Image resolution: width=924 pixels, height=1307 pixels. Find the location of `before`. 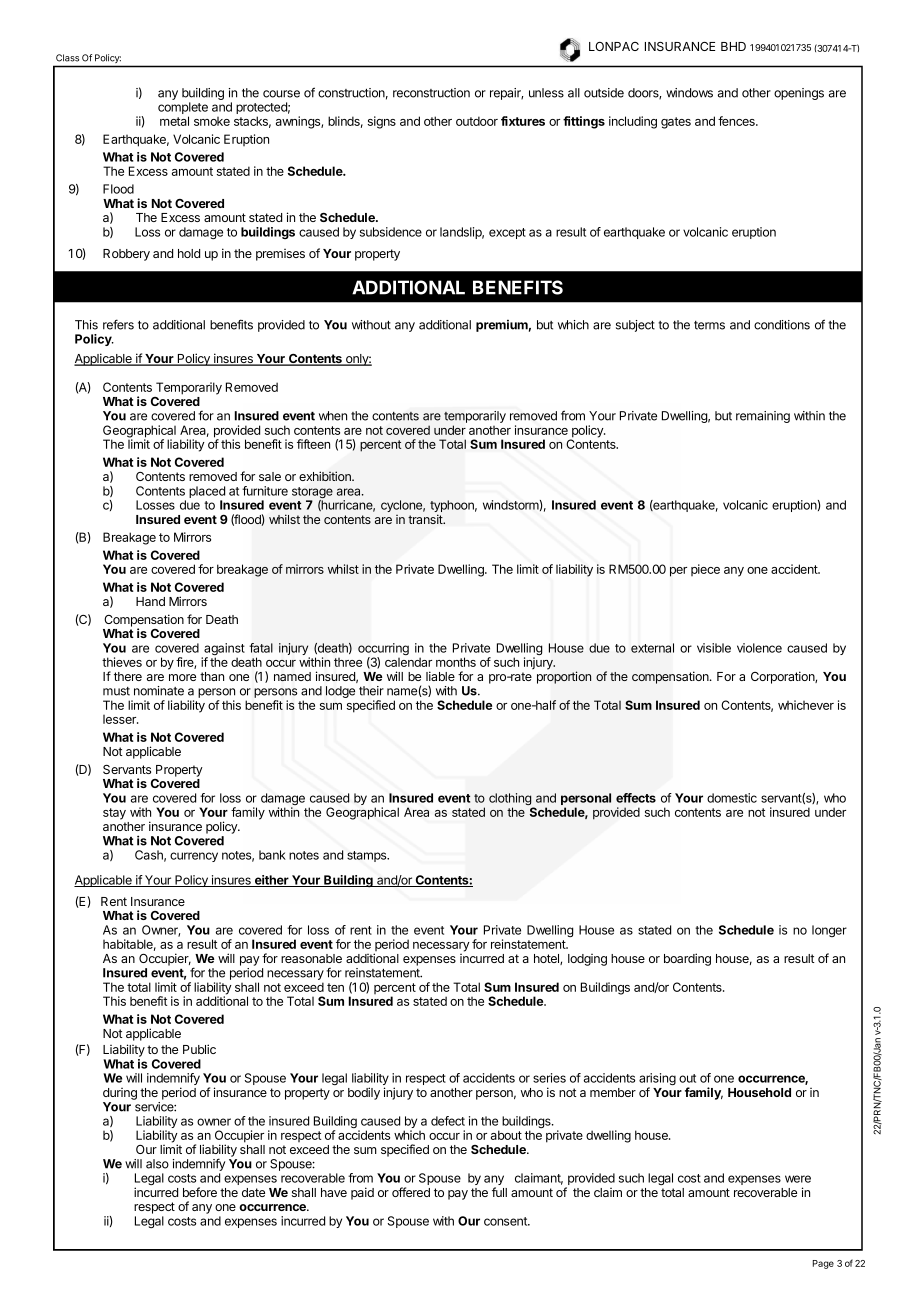

before is located at coordinates (200, 1192).
